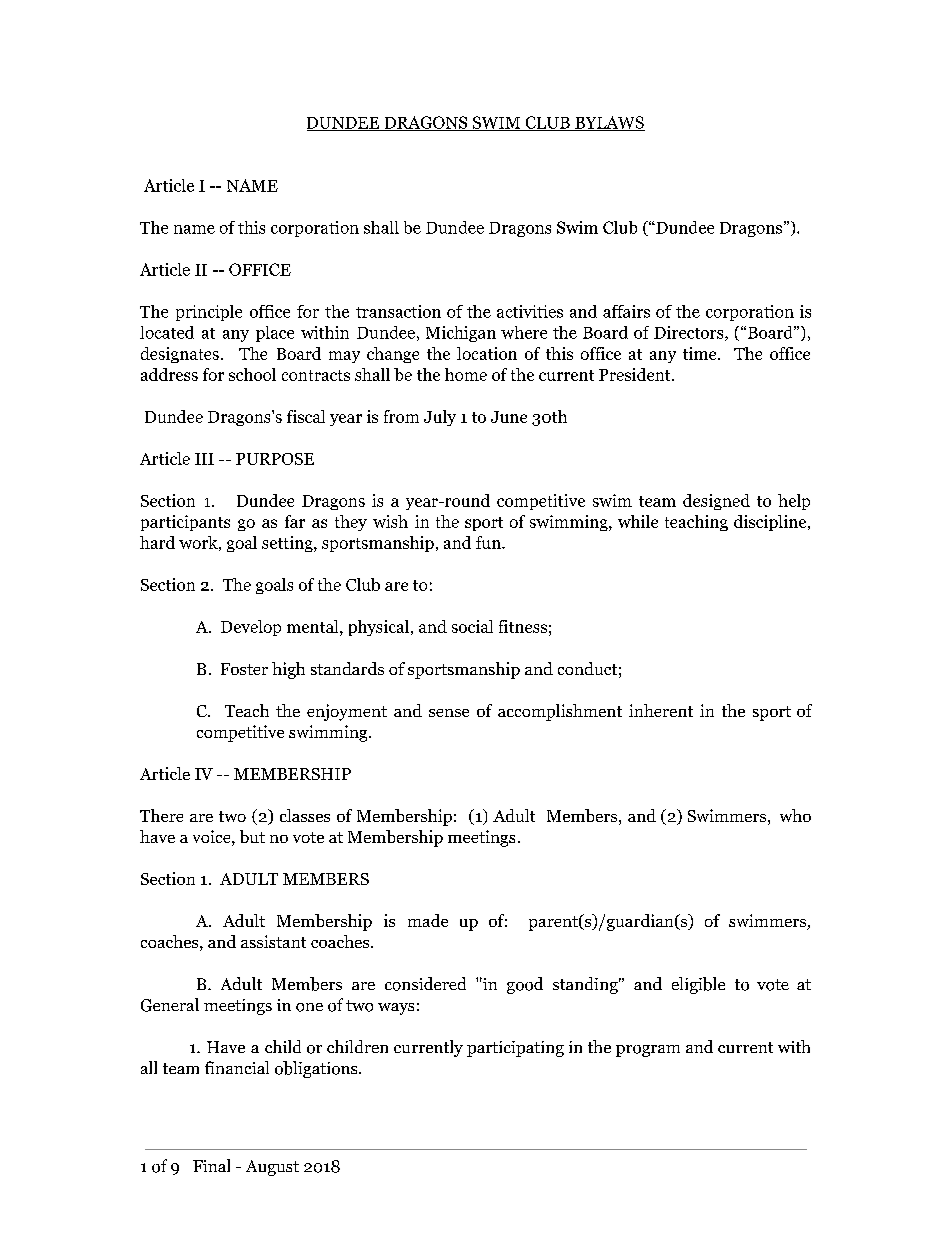  What do you see at coordinates (609, 123) in the screenshot?
I see `BYLAWS` at bounding box center [609, 123].
